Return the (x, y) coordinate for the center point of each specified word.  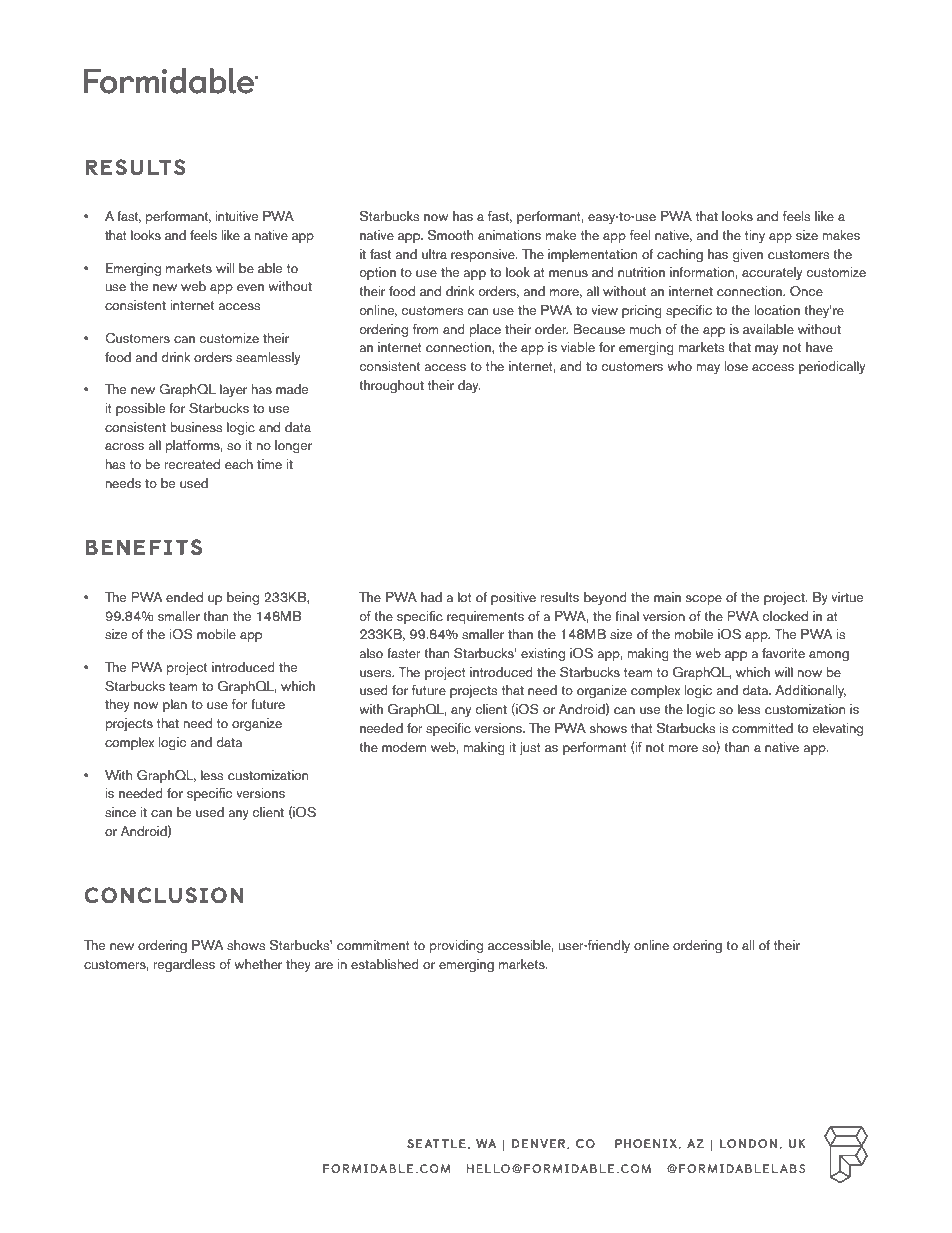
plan (175, 705)
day (469, 387)
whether (258, 964)
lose (736, 366)
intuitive (237, 216)
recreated (192, 464)
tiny (755, 236)
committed (762, 728)
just (530, 748)
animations (509, 235)
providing (456, 946)
